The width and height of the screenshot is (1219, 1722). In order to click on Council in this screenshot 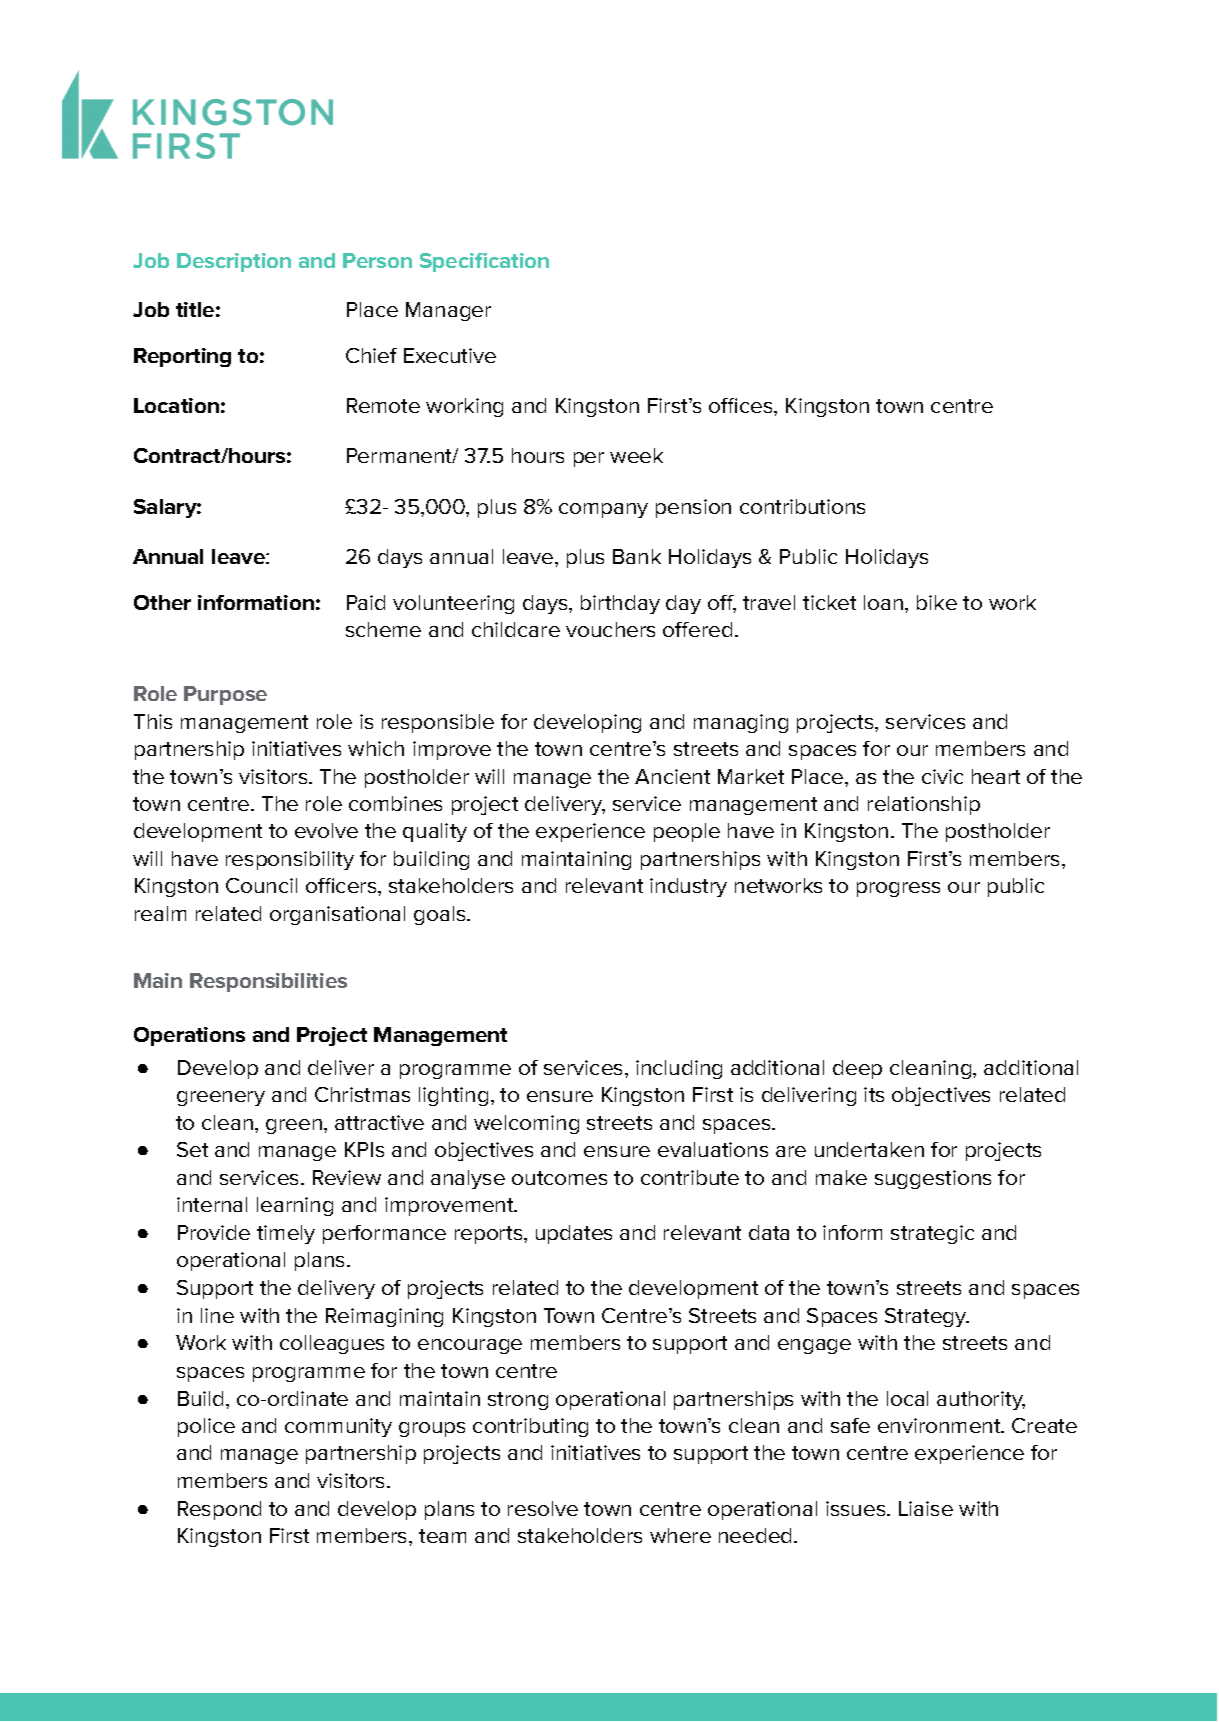, I will do `click(261, 885)`.
